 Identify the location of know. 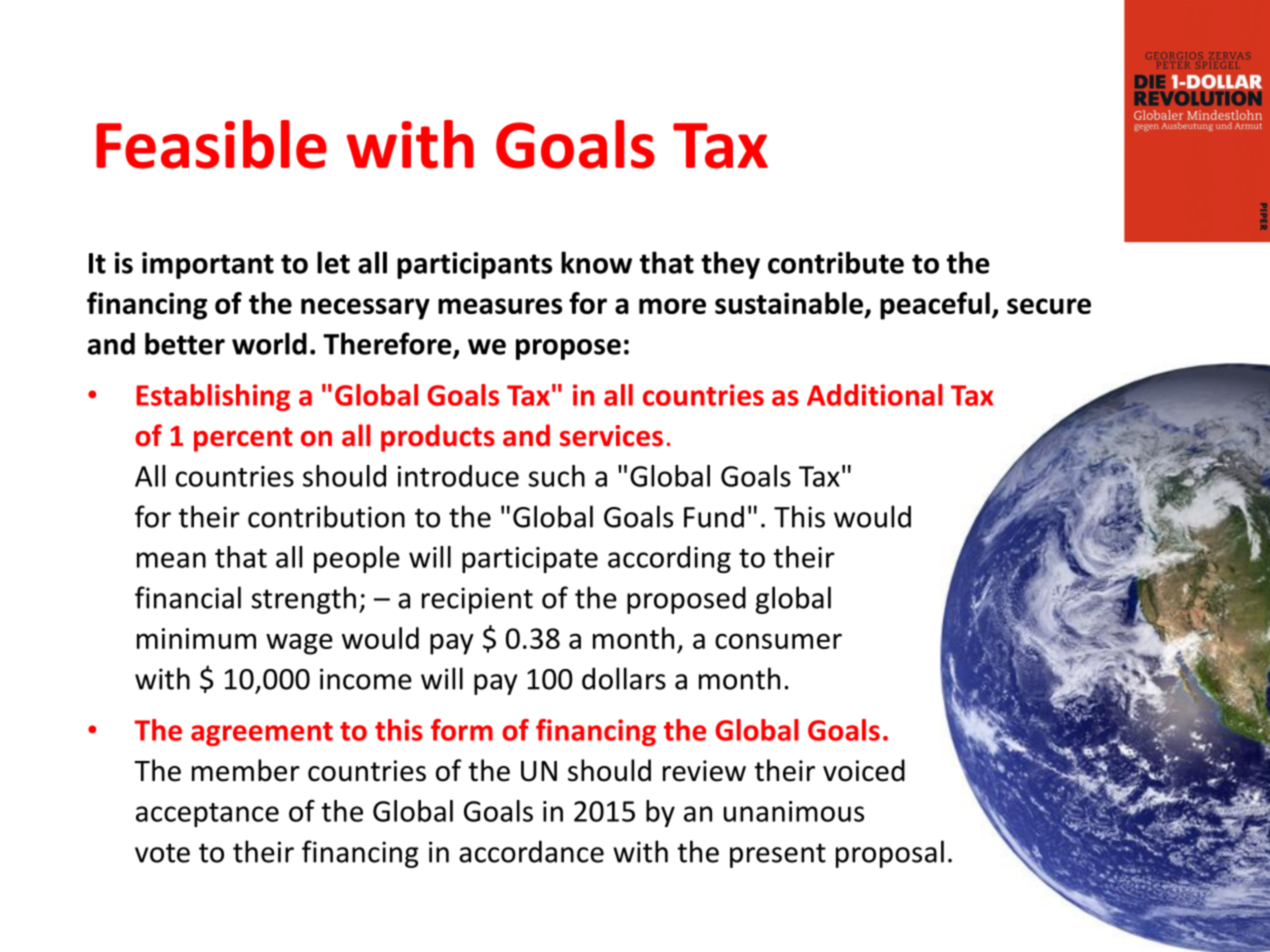
(596, 262).
